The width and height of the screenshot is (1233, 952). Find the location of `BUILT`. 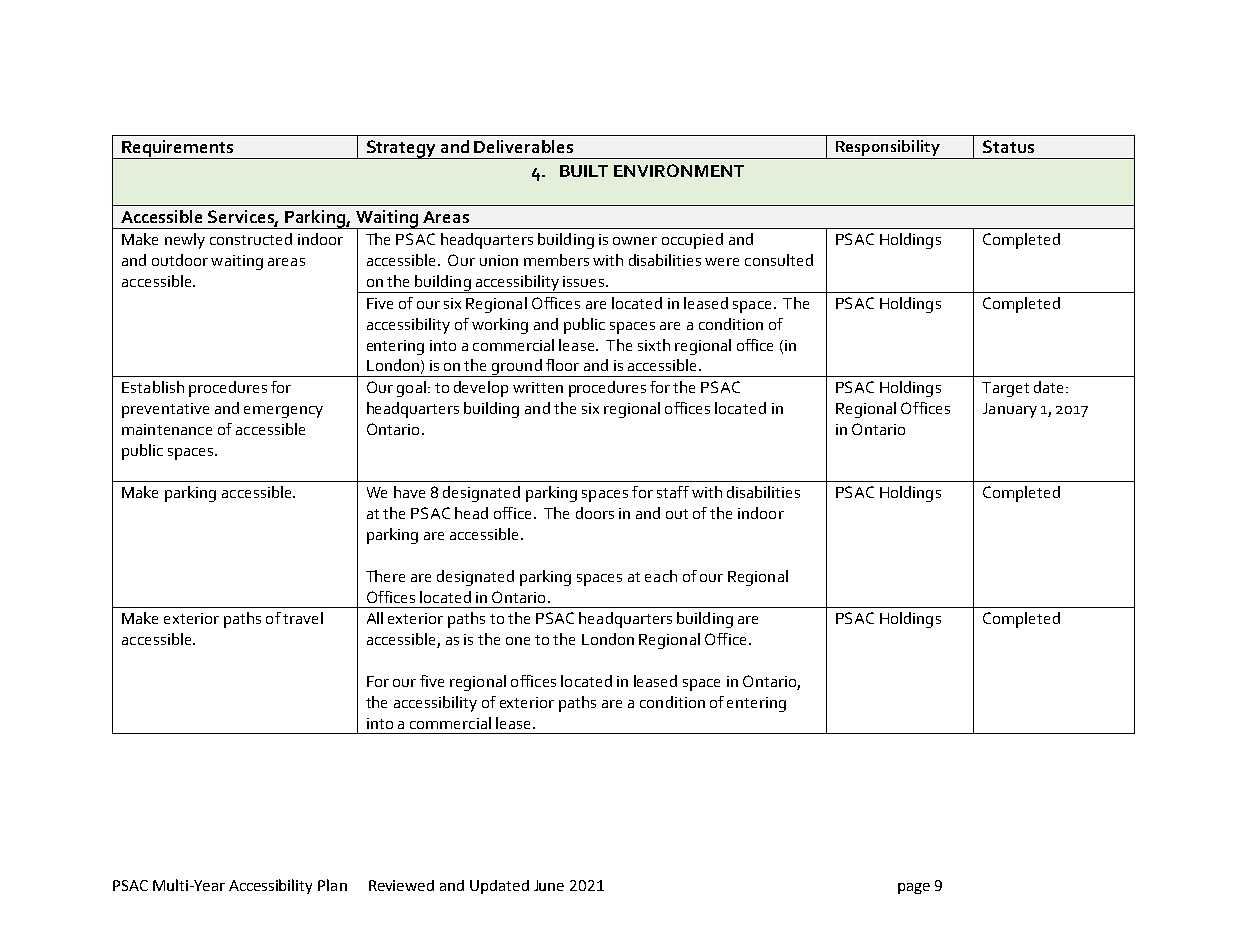

BUILT is located at coordinates (584, 171).
